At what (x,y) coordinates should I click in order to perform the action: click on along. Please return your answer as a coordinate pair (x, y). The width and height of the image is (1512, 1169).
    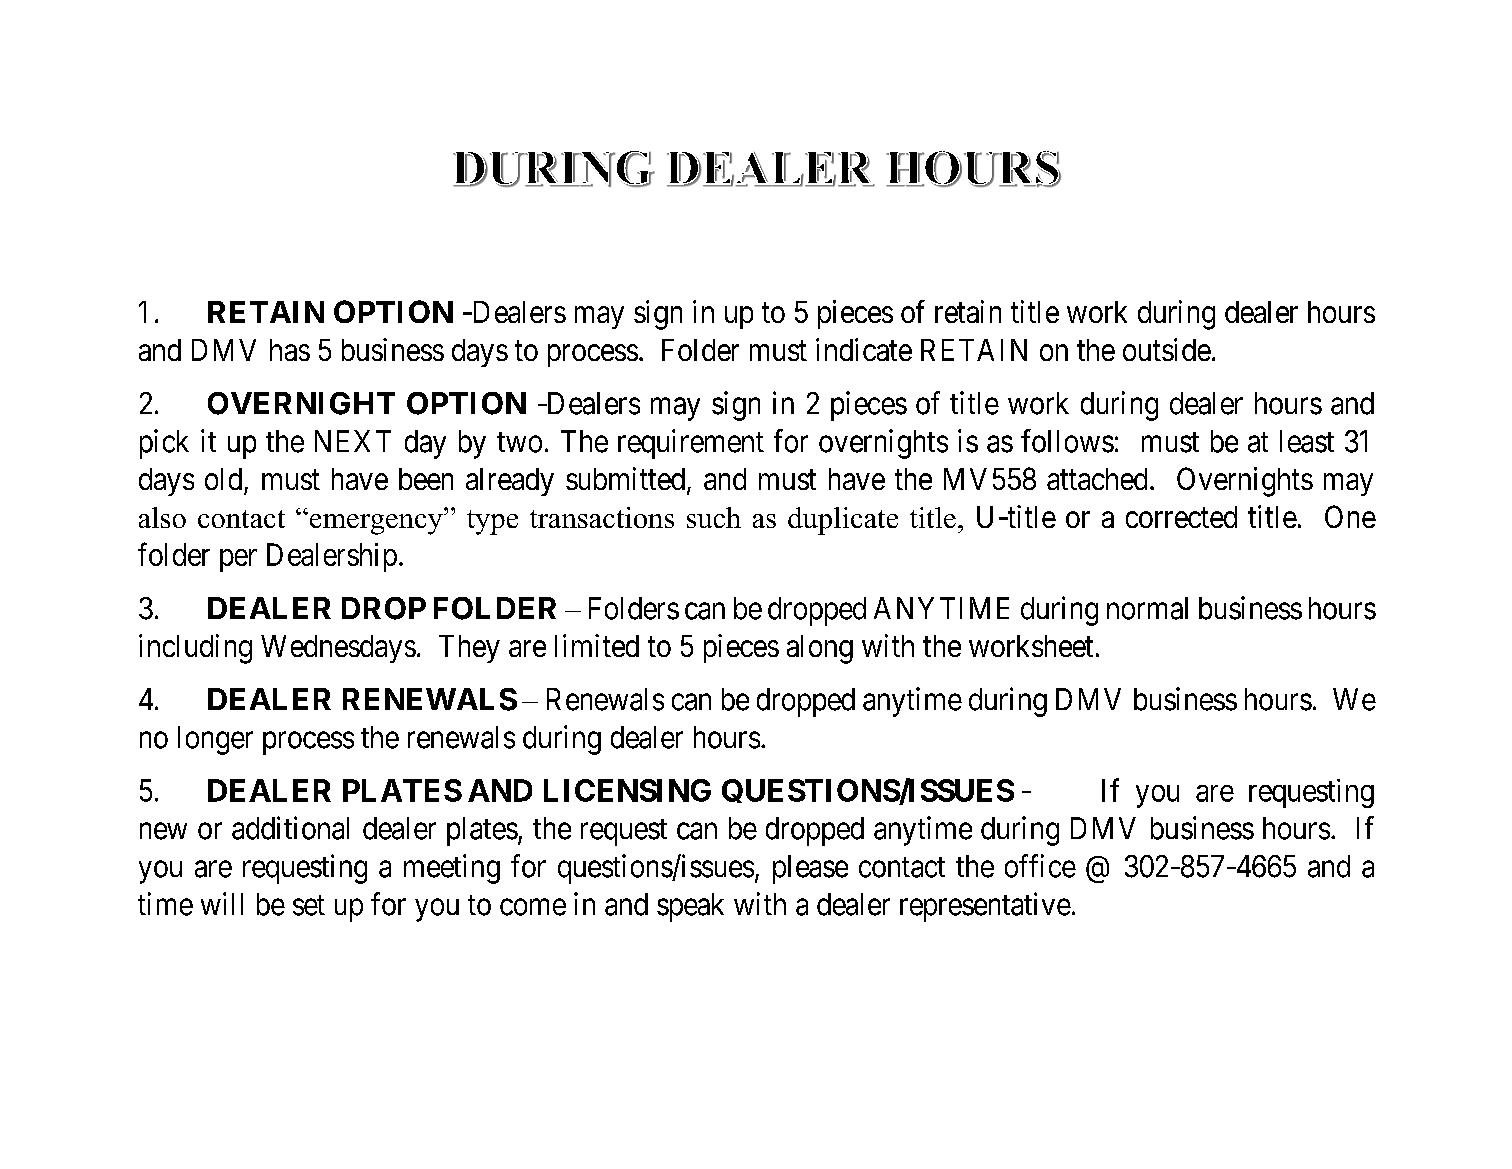
    Looking at the image, I should click on (820, 649).
